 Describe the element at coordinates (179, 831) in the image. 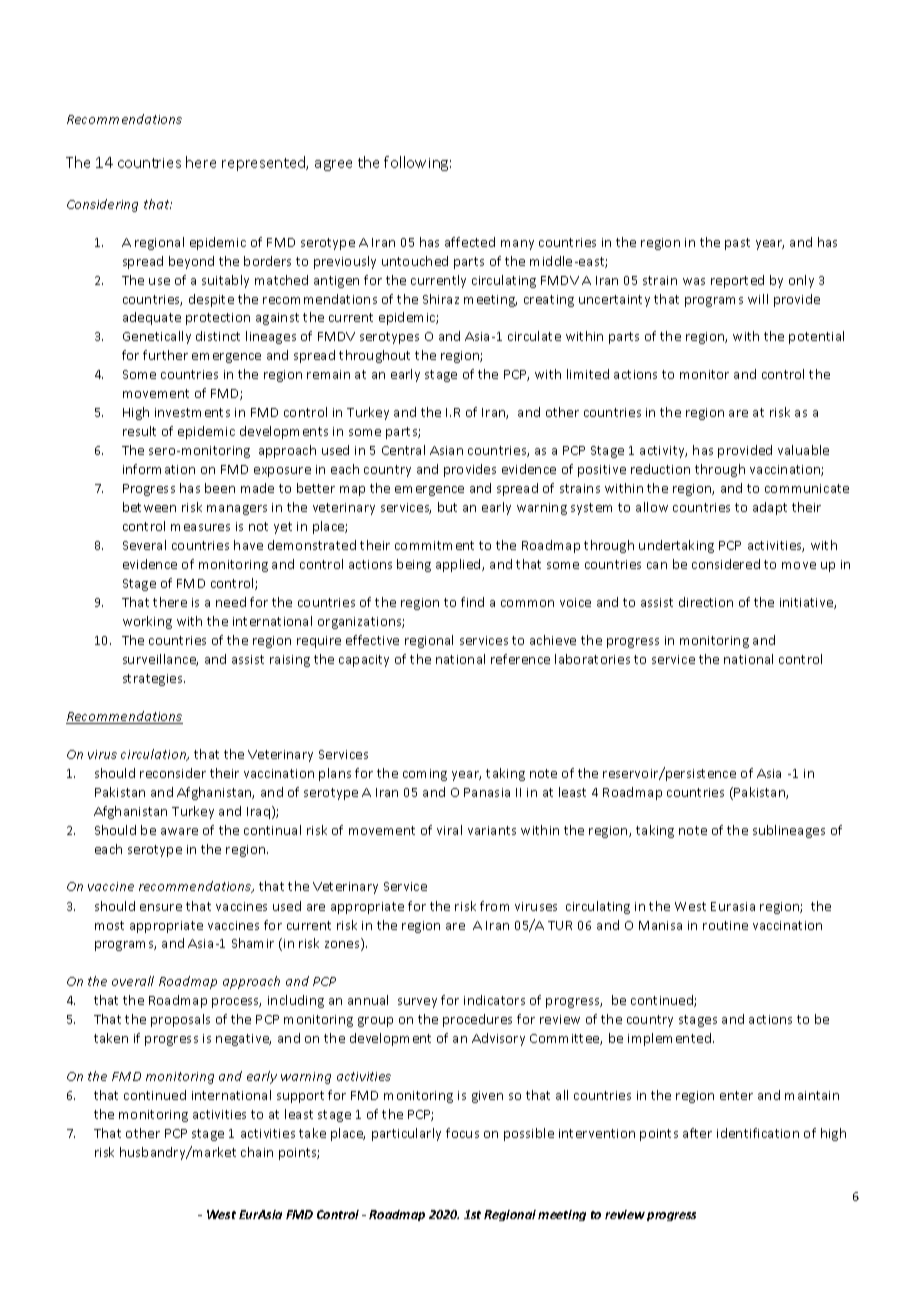

I see `aware` at that location.
